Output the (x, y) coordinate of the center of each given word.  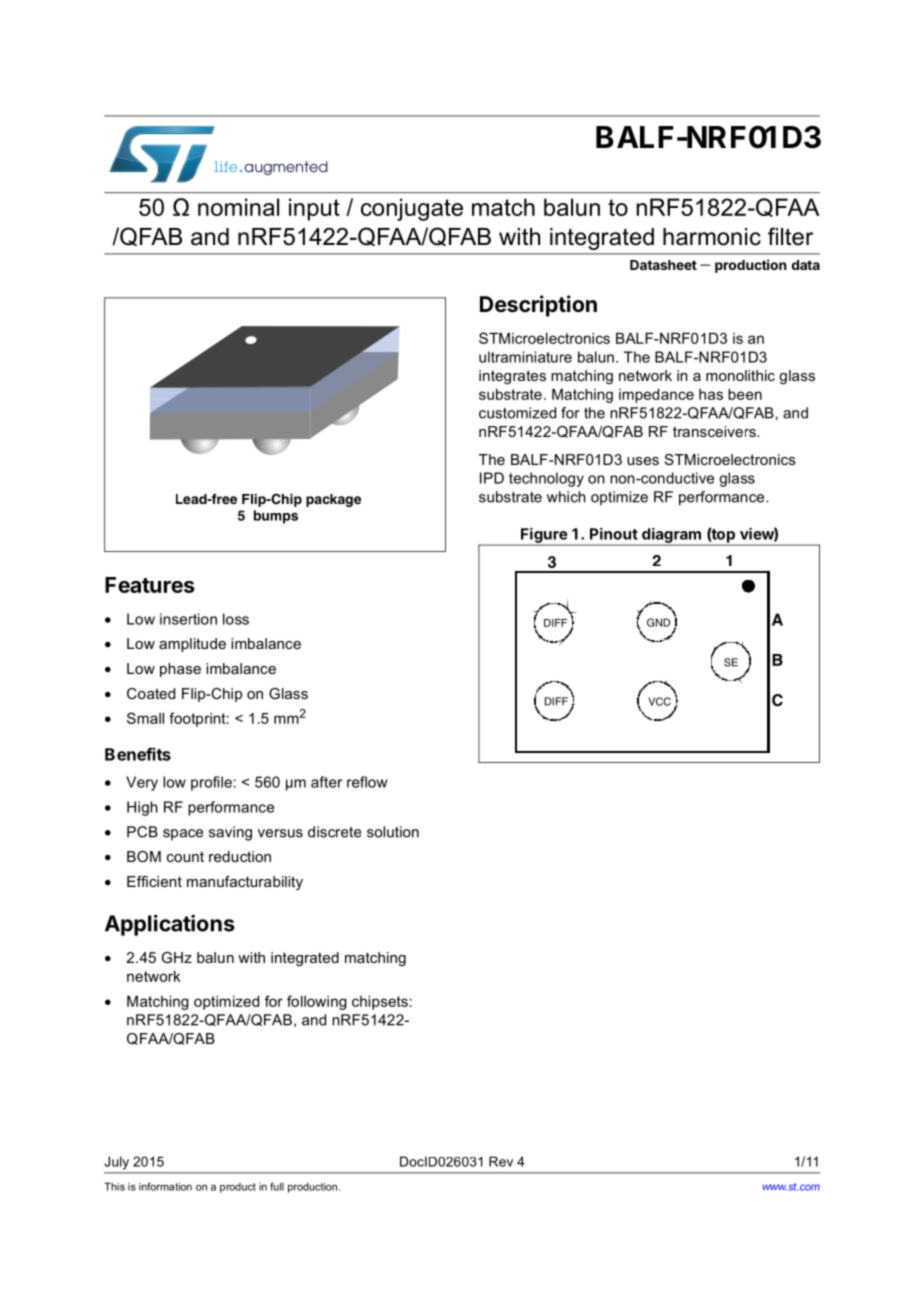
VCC (659, 701)
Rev (501, 1161)
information (165, 1186)
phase (180, 670)
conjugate (412, 209)
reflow (367, 782)
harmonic (712, 237)
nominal (238, 207)
